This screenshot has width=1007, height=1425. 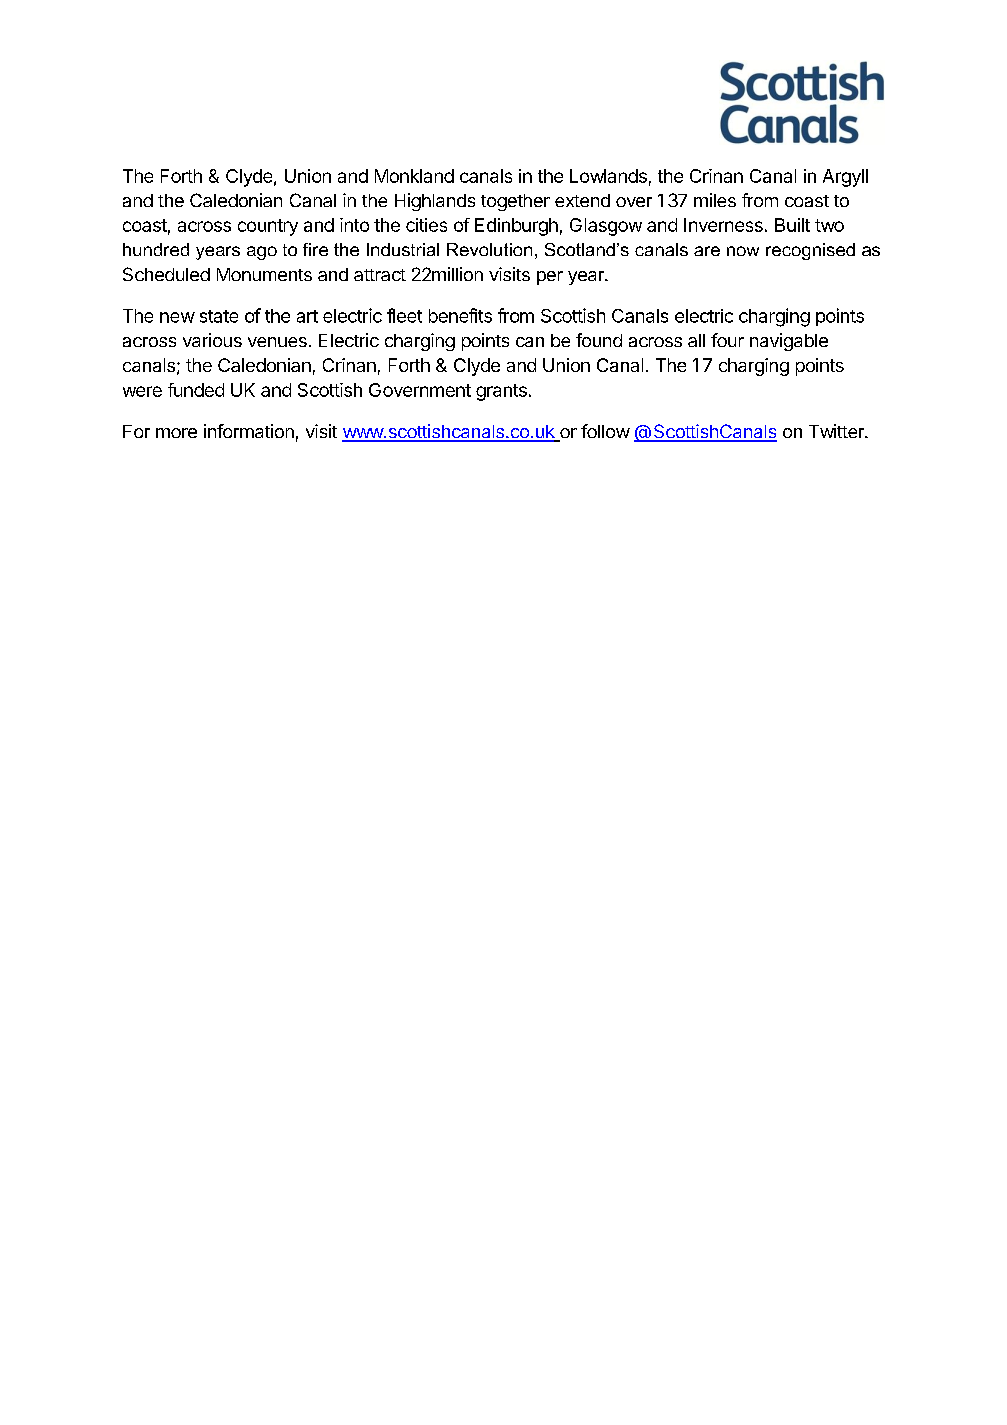 What do you see at coordinates (435, 202) in the screenshot?
I see `Highlands` at bounding box center [435, 202].
